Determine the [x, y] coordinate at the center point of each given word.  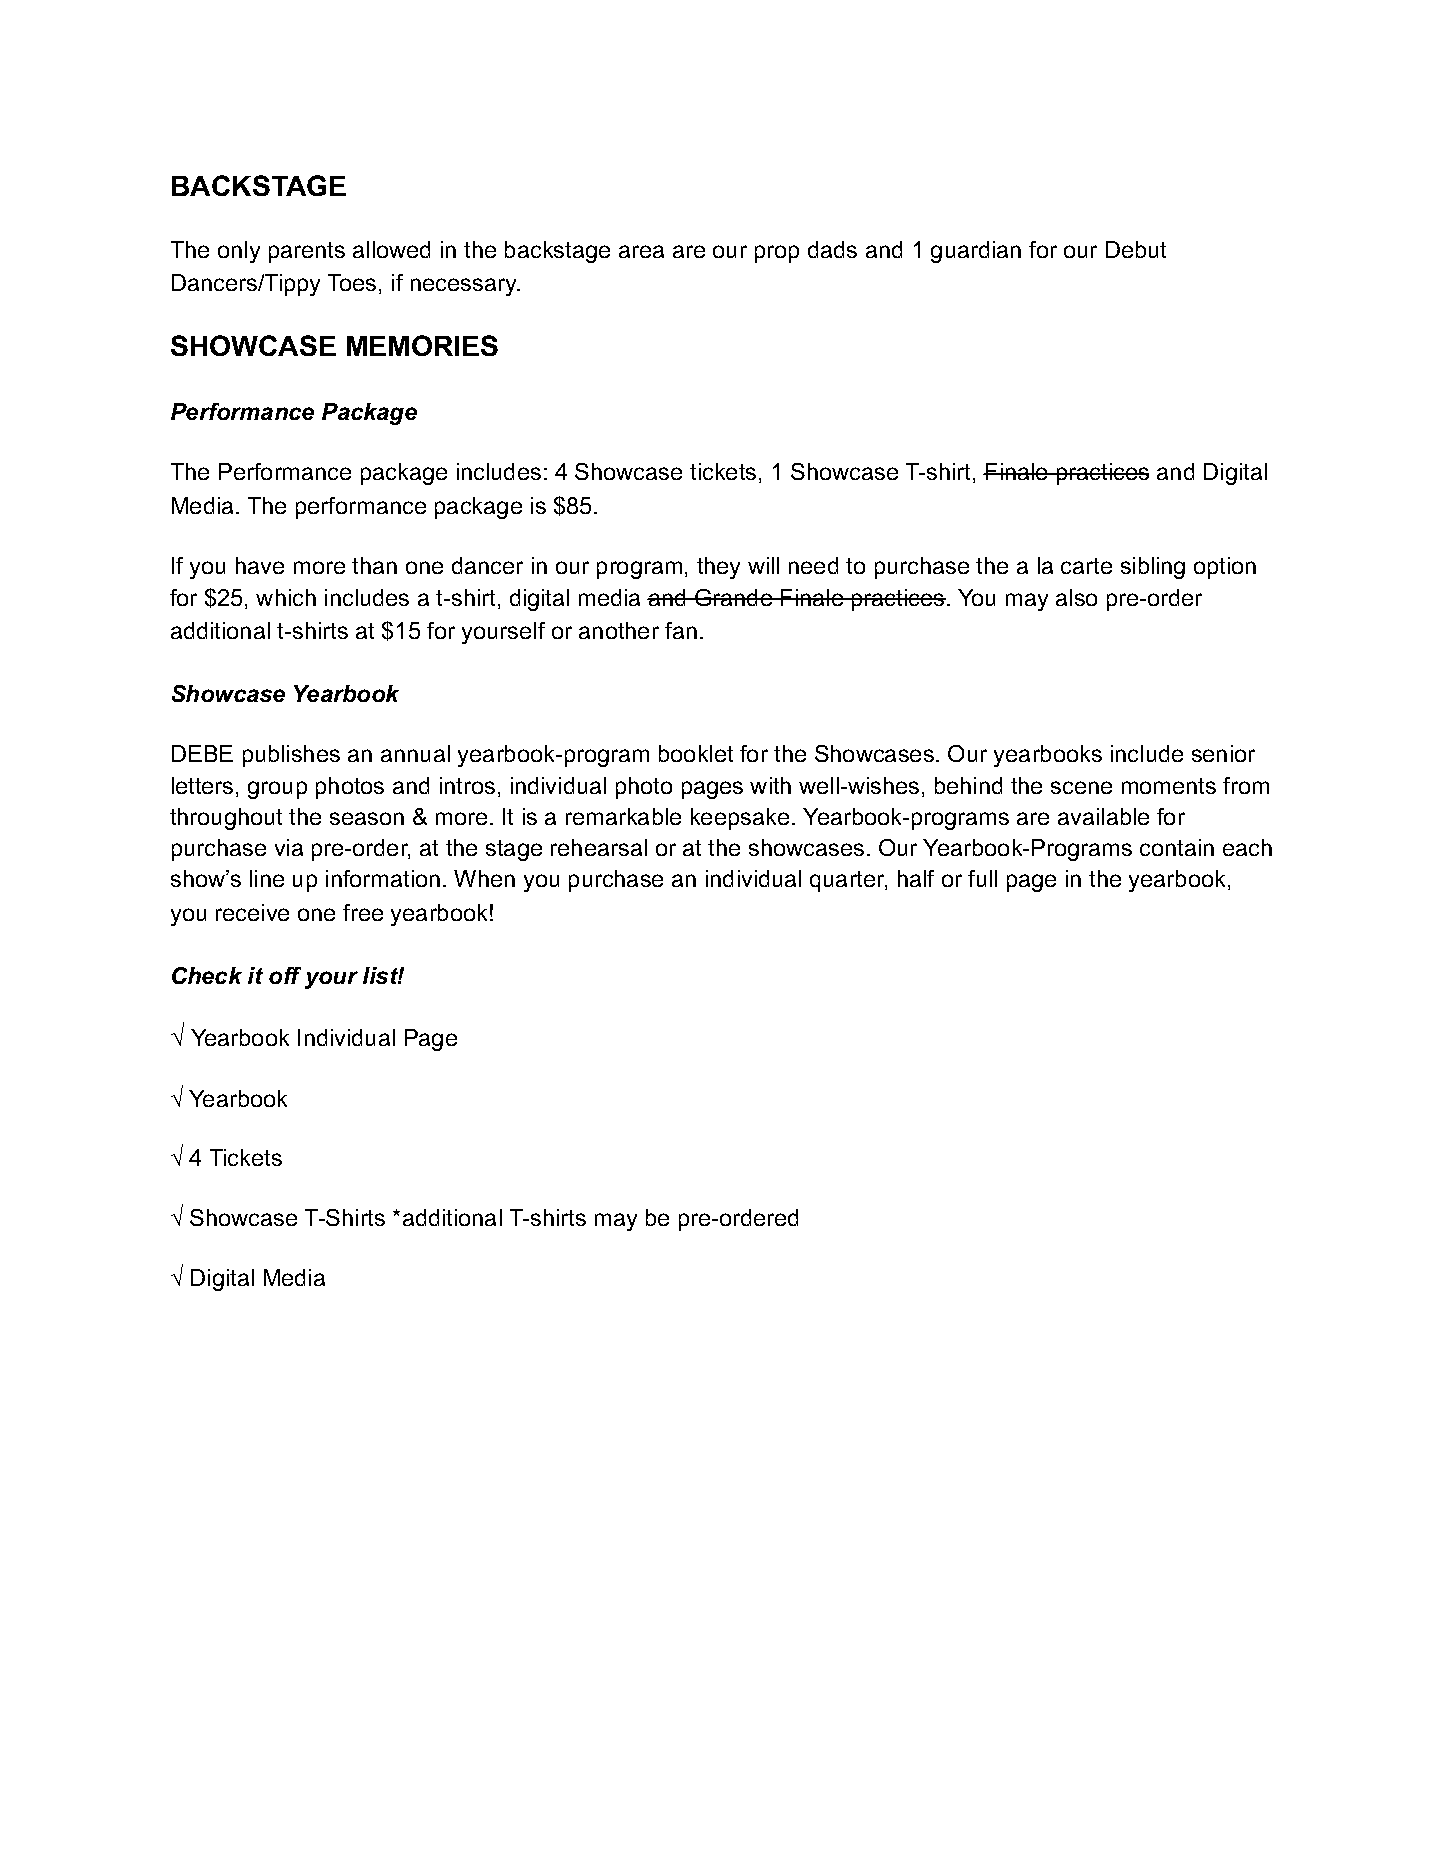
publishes [291, 756]
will [763, 565]
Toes [352, 282]
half [916, 878]
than [374, 565]
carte [1086, 566]
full [982, 878]
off [285, 975]
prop [777, 254]
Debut [1136, 249]
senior [1223, 753]
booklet [696, 753]
